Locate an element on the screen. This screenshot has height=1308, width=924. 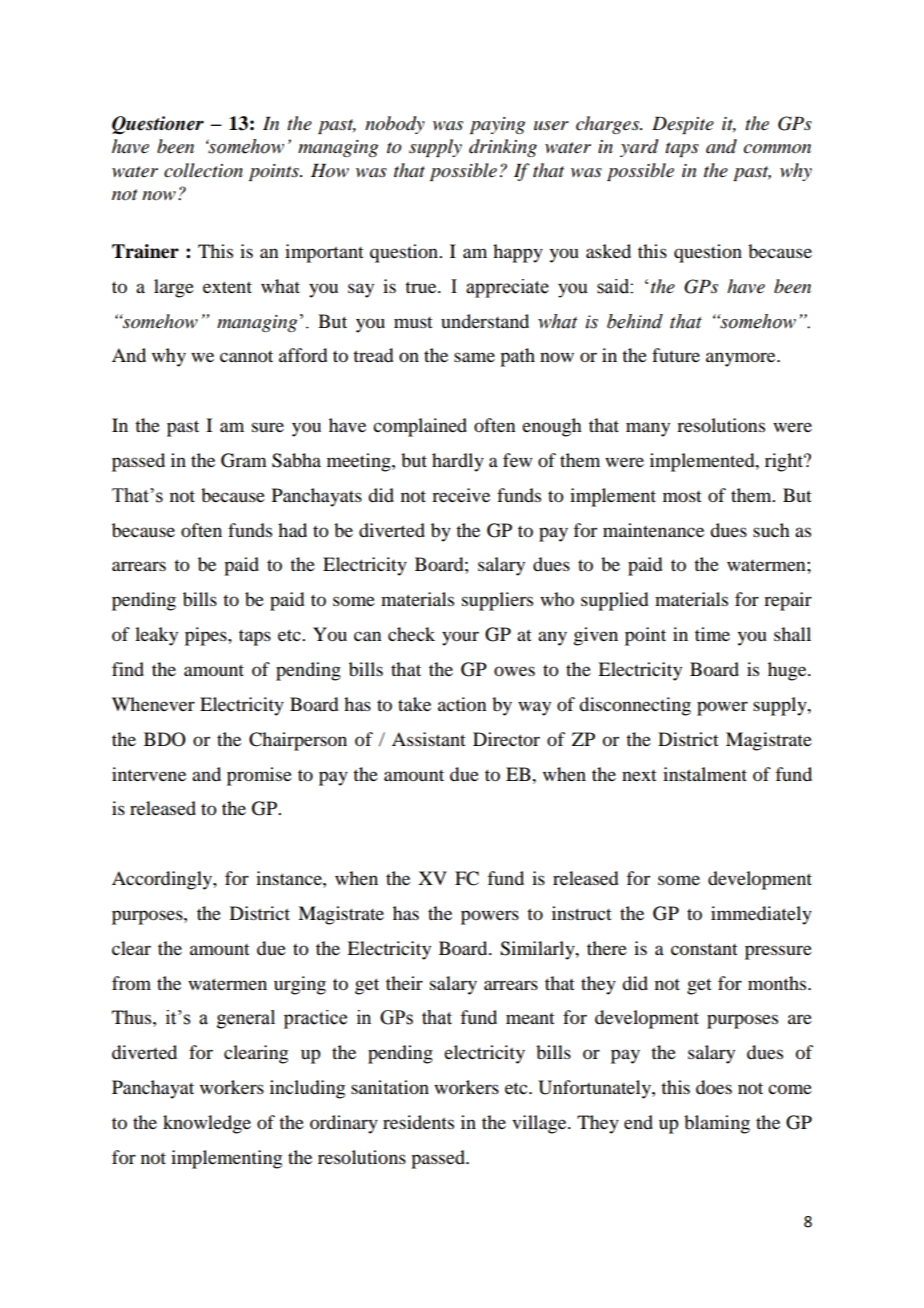
hardly is located at coordinates (458, 462).
